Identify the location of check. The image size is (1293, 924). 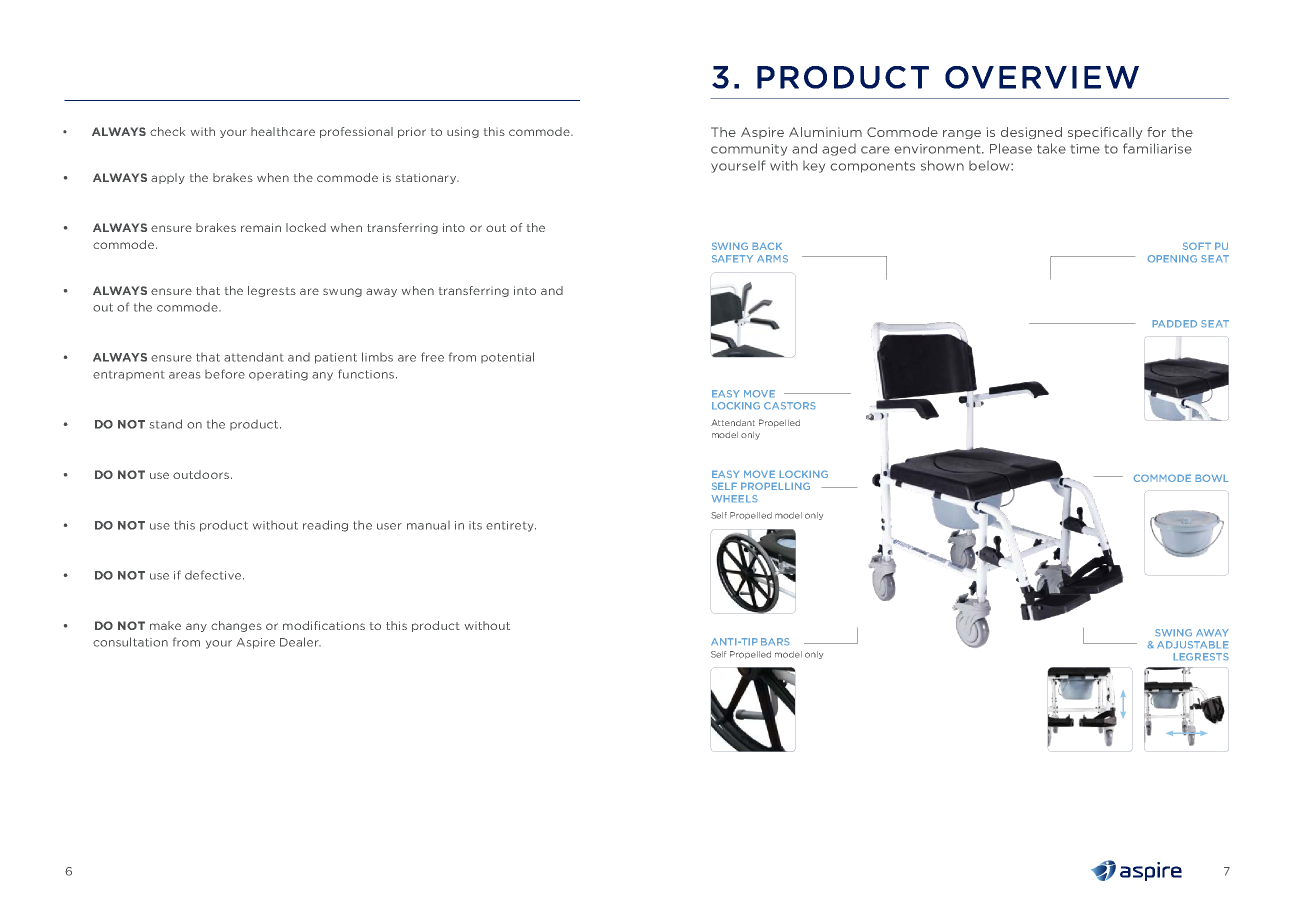
(167, 131).
